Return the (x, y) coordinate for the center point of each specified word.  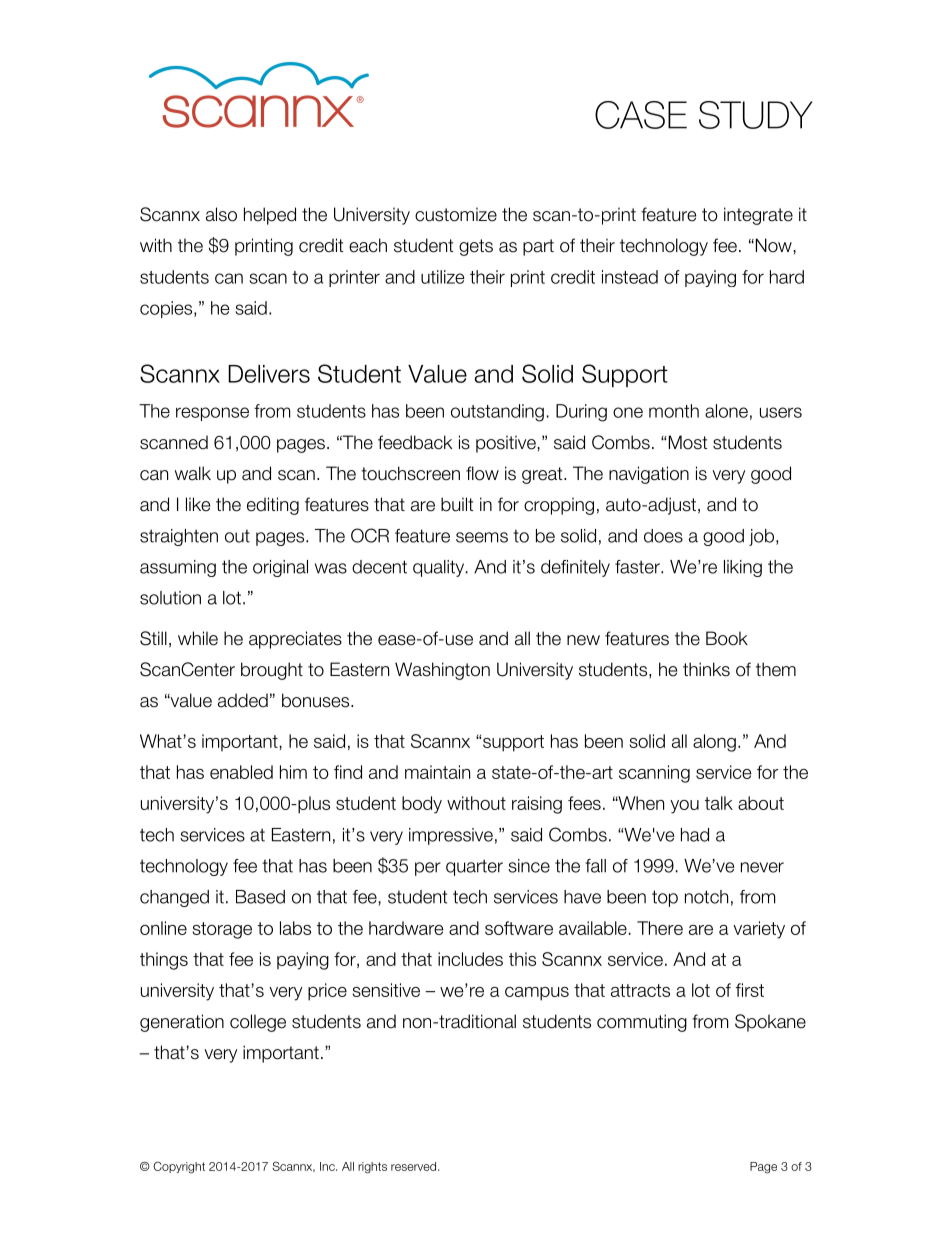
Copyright (179, 1167)
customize (456, 214)
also (221, 214)
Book (727, 638)
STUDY (756, 115)
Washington (442, 671)
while (198, 638)
